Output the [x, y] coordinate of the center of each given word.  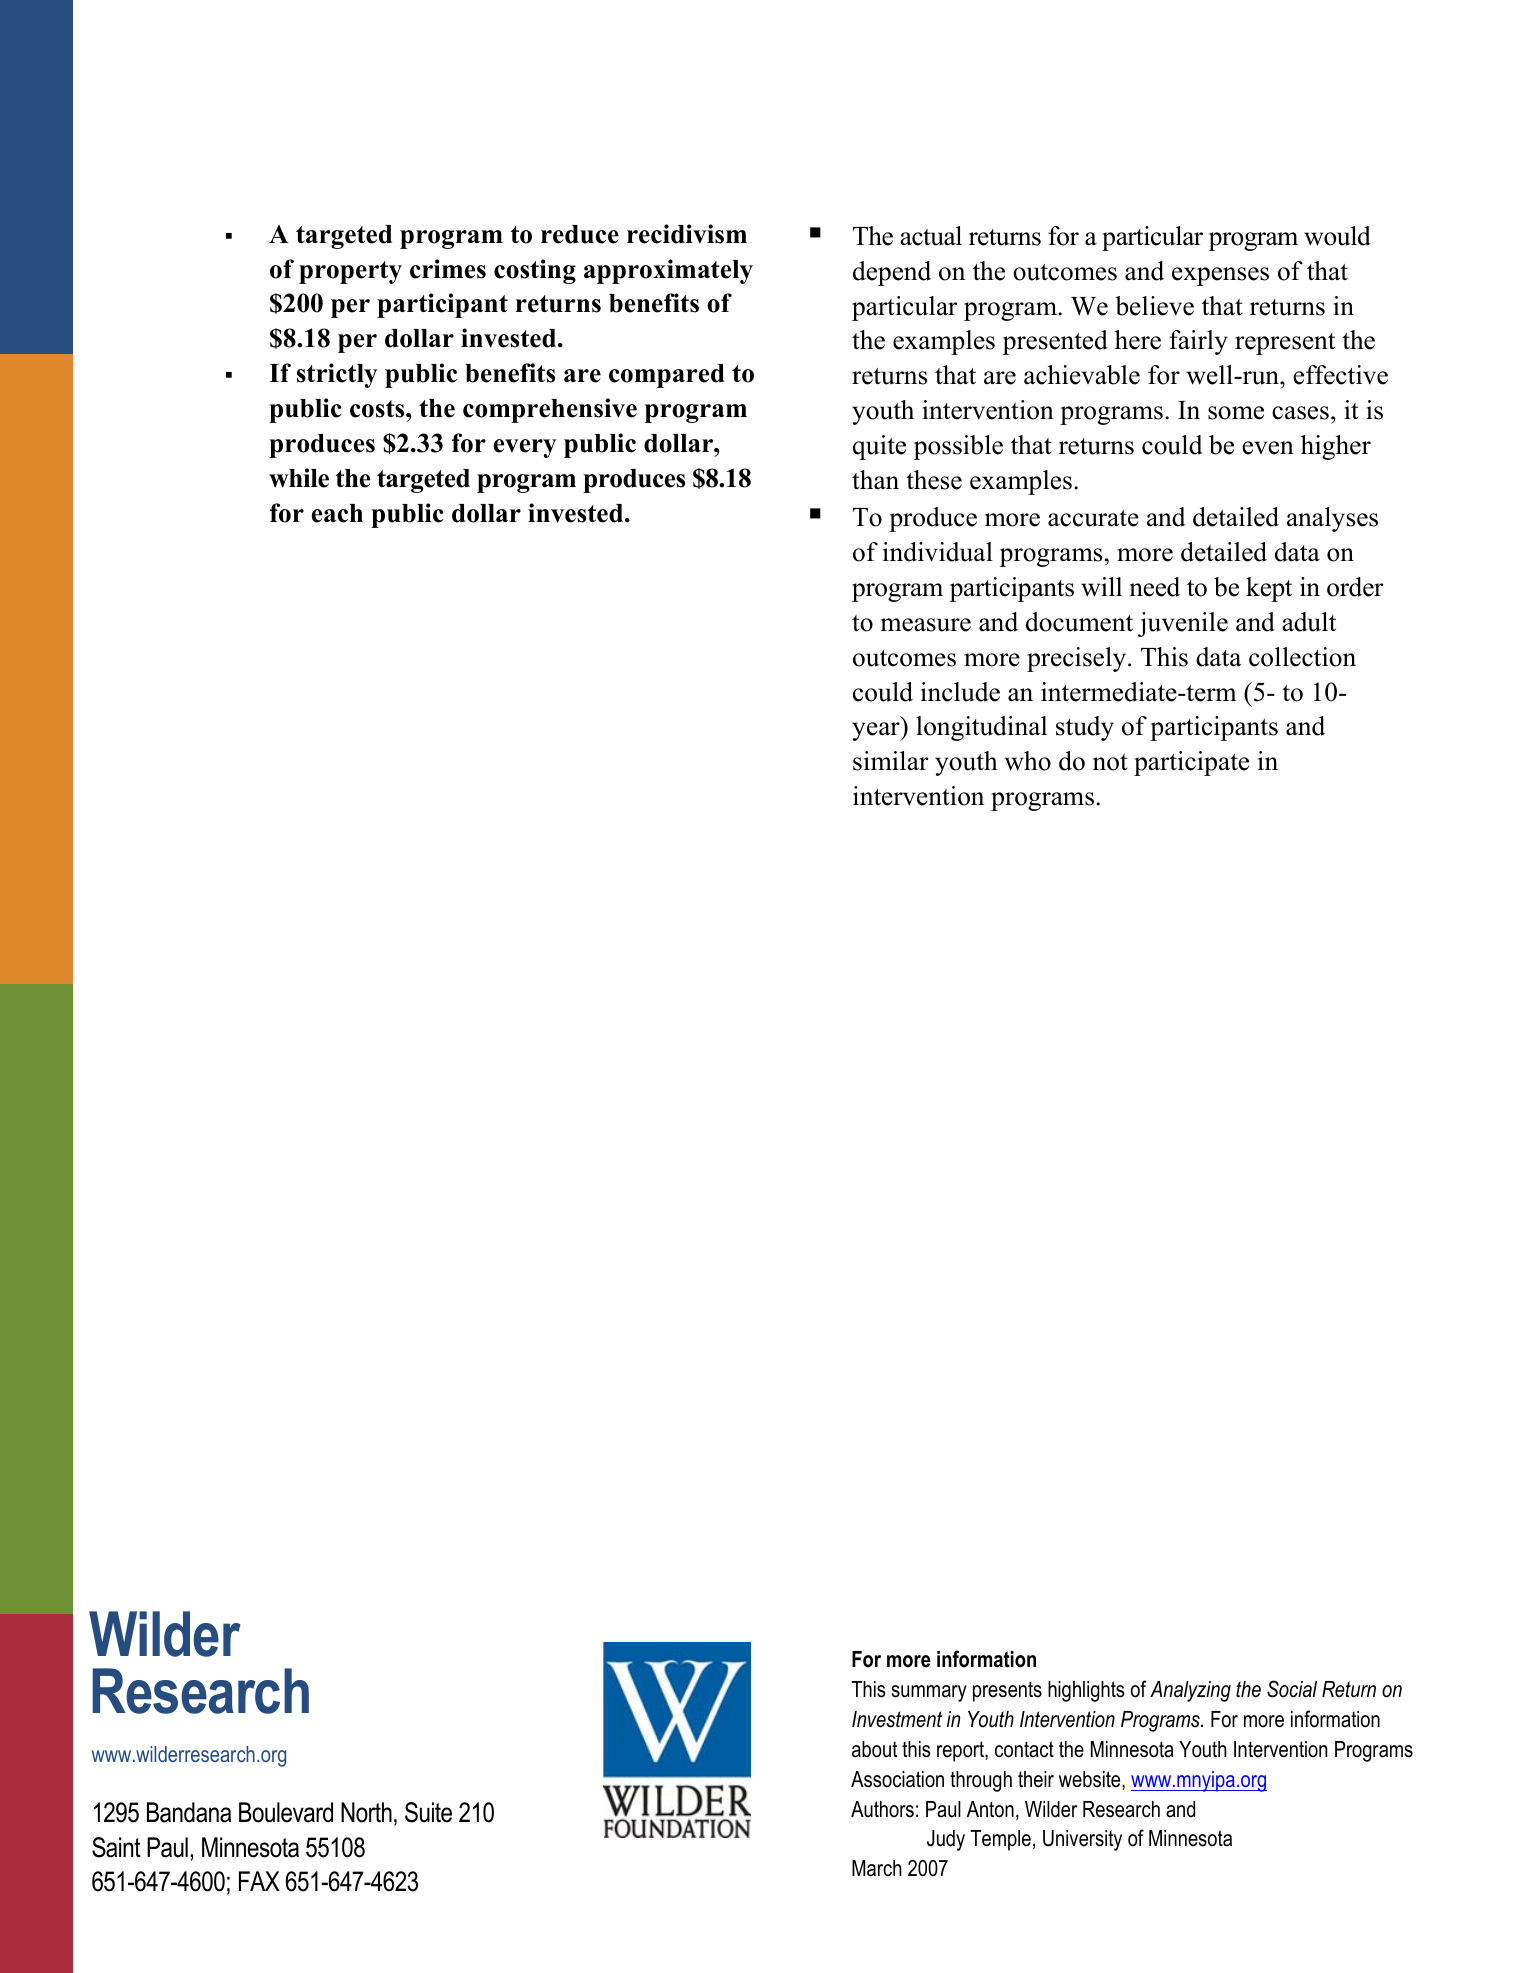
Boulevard [286, 1812]
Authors [882, 1809]
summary [929, 1693]
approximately [668, 271]
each [337, 513]
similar [890, 761]
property [350, 272]
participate [1191, 763]
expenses [1220, 276]
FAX [259, 1881]
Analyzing [1190, 1691]
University [1082, 1840]
